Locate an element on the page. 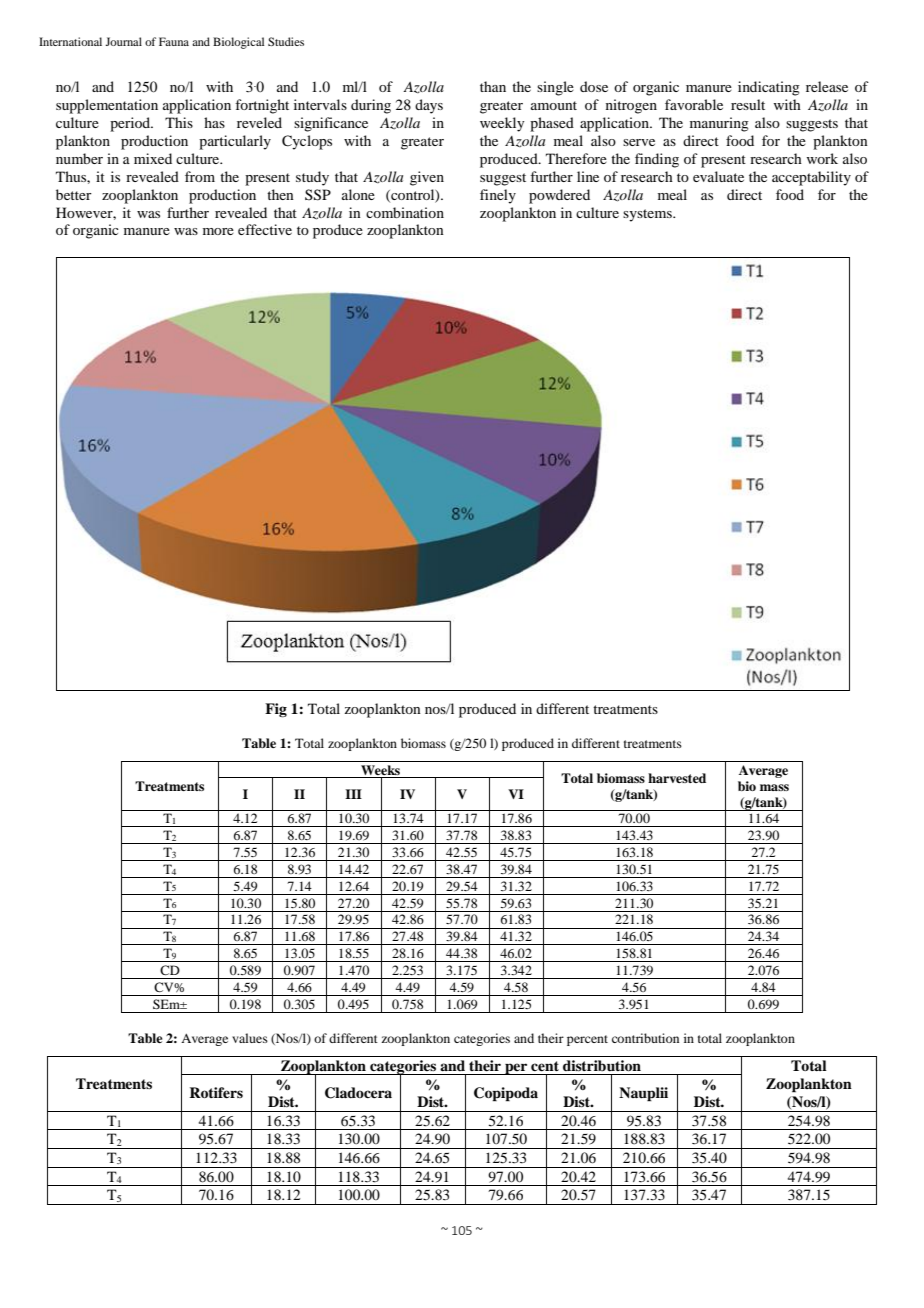 This page has height=1308, width=924. harvested is located at coordinates (677, 778).
